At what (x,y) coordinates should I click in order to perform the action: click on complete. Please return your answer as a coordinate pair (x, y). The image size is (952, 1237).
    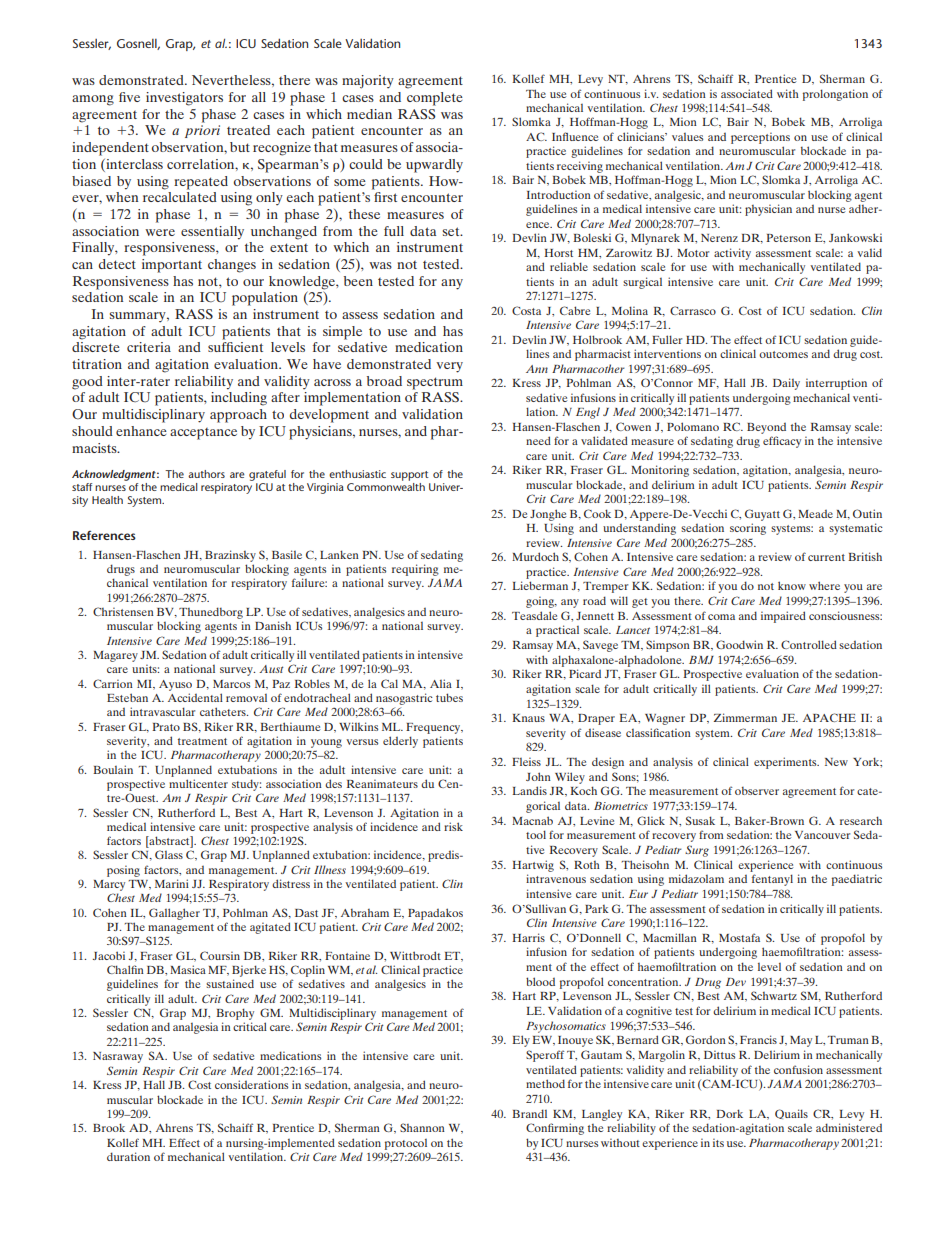
    Looking at the image, I should click on (435, 99).
